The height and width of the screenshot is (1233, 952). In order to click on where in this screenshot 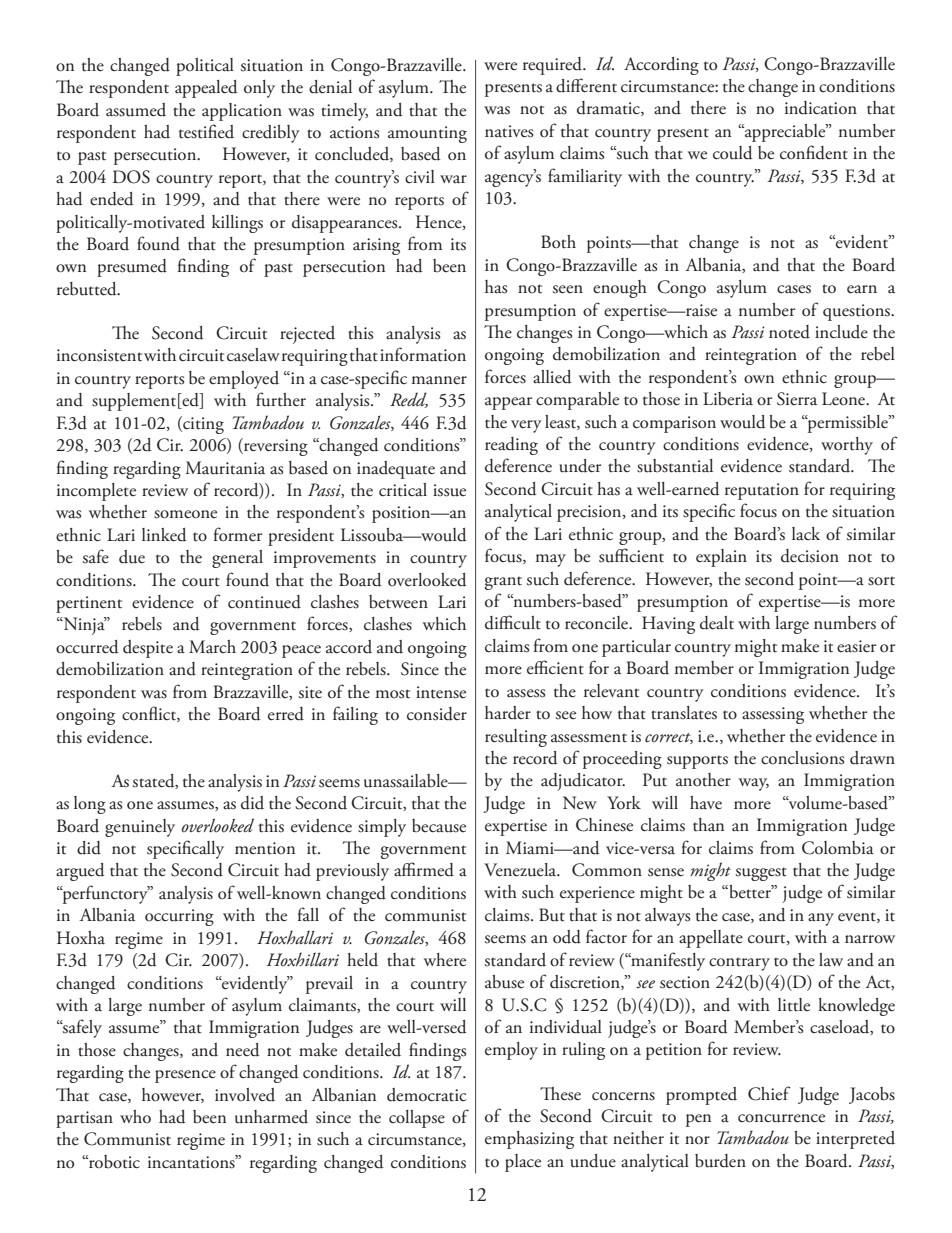, I will do `click(445, 960)`.
